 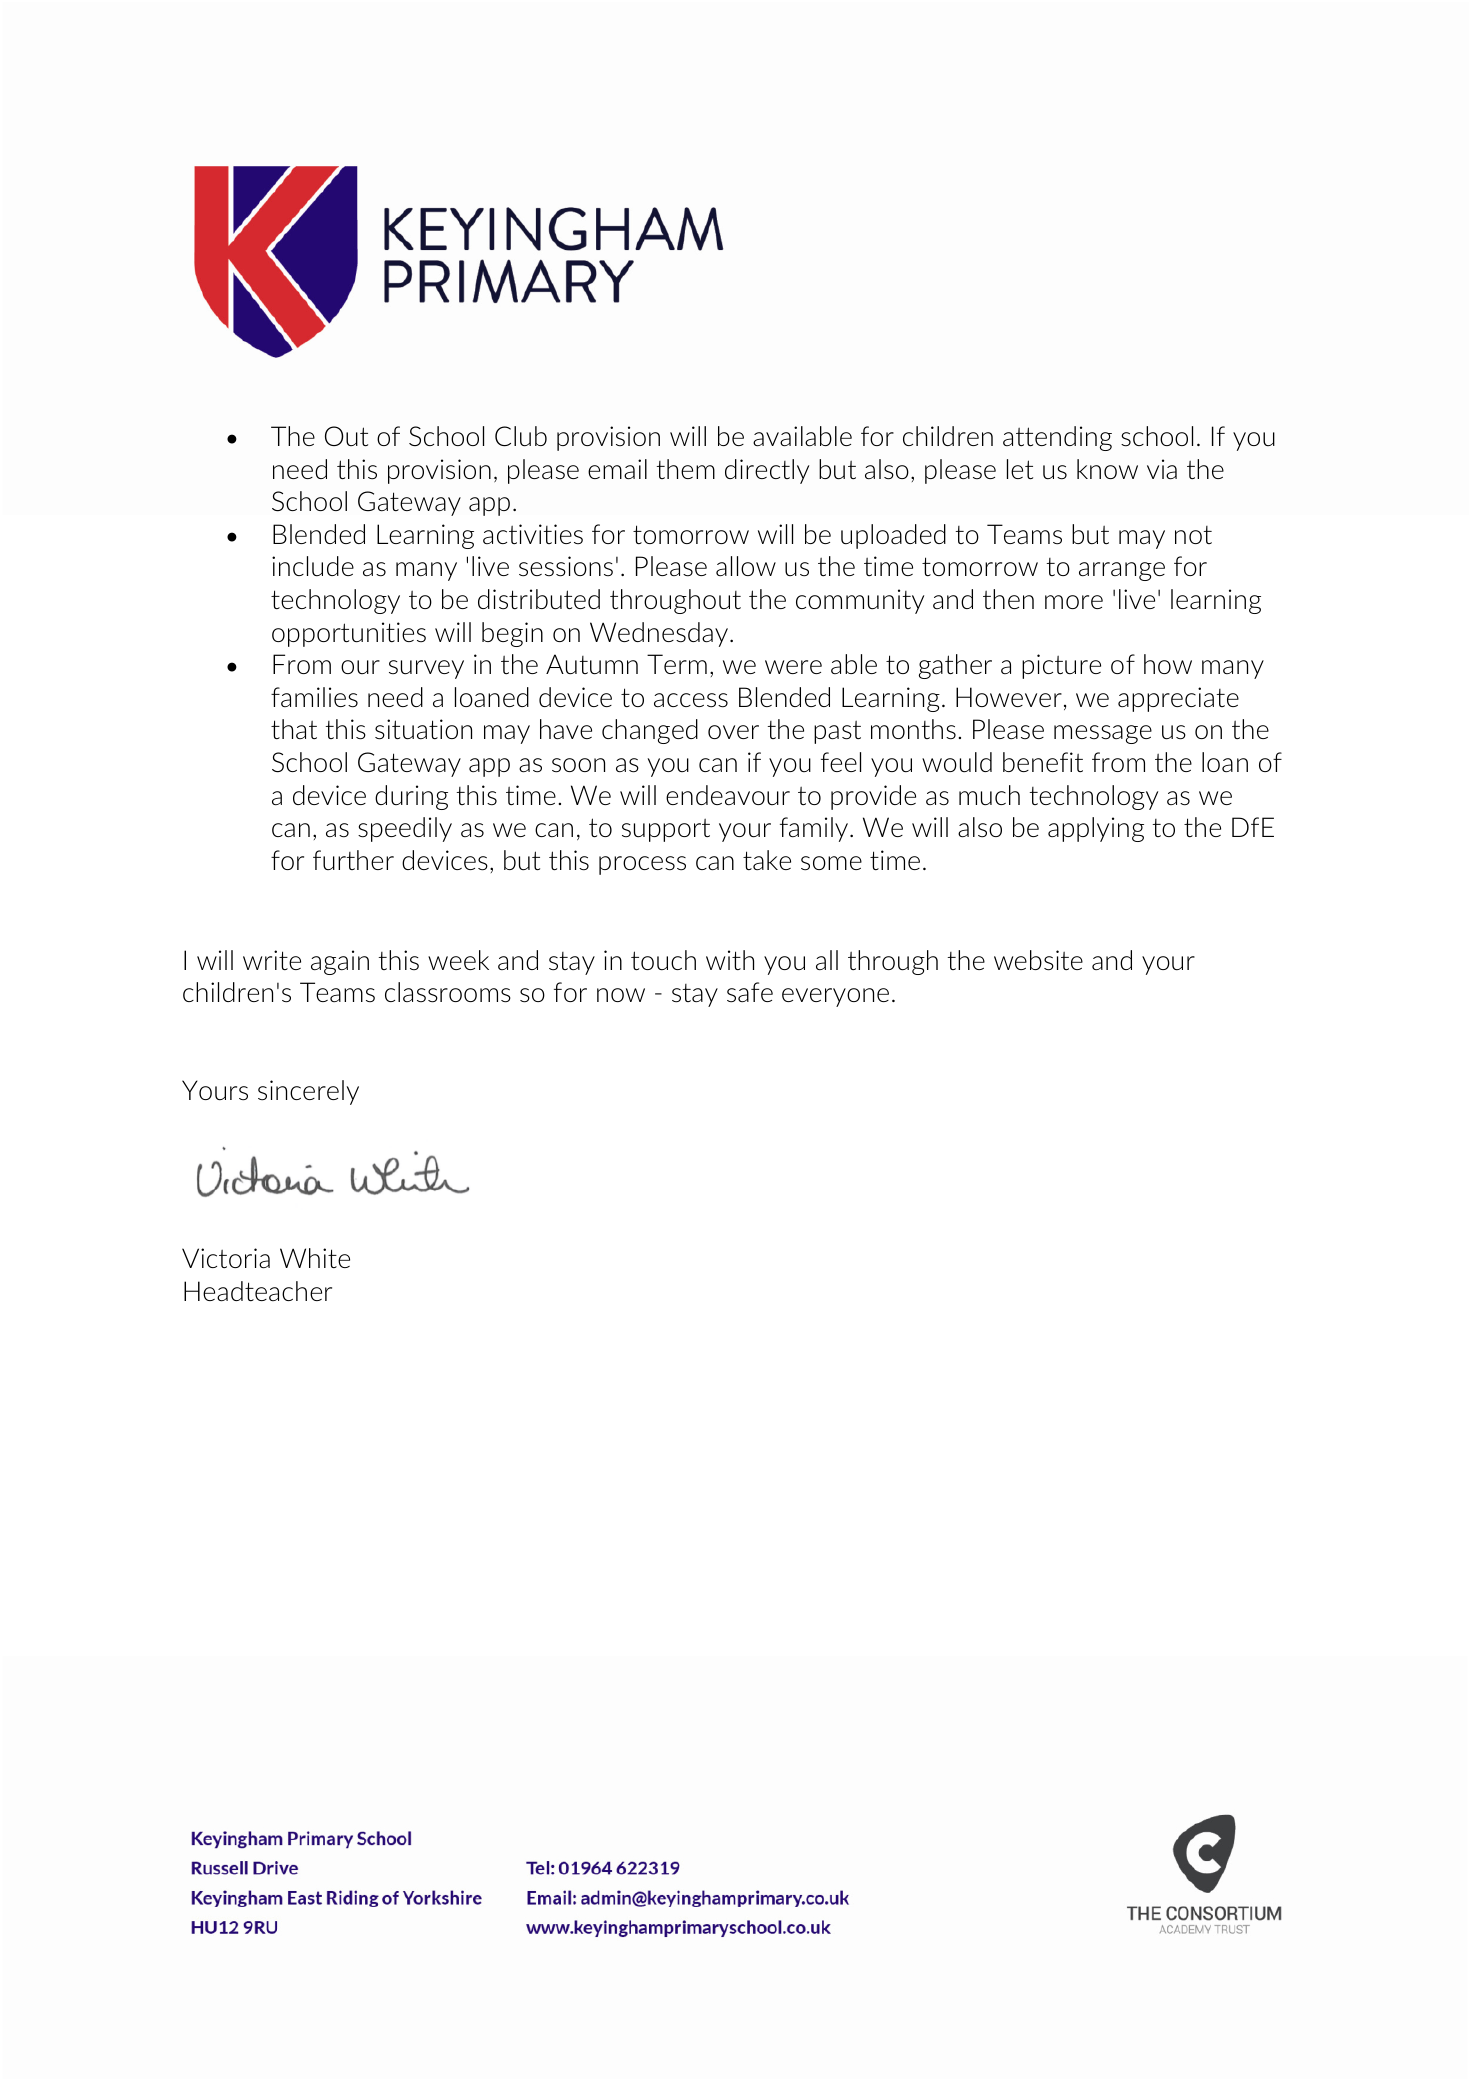 I want to click on everyone, so click(x=835, y=997).
